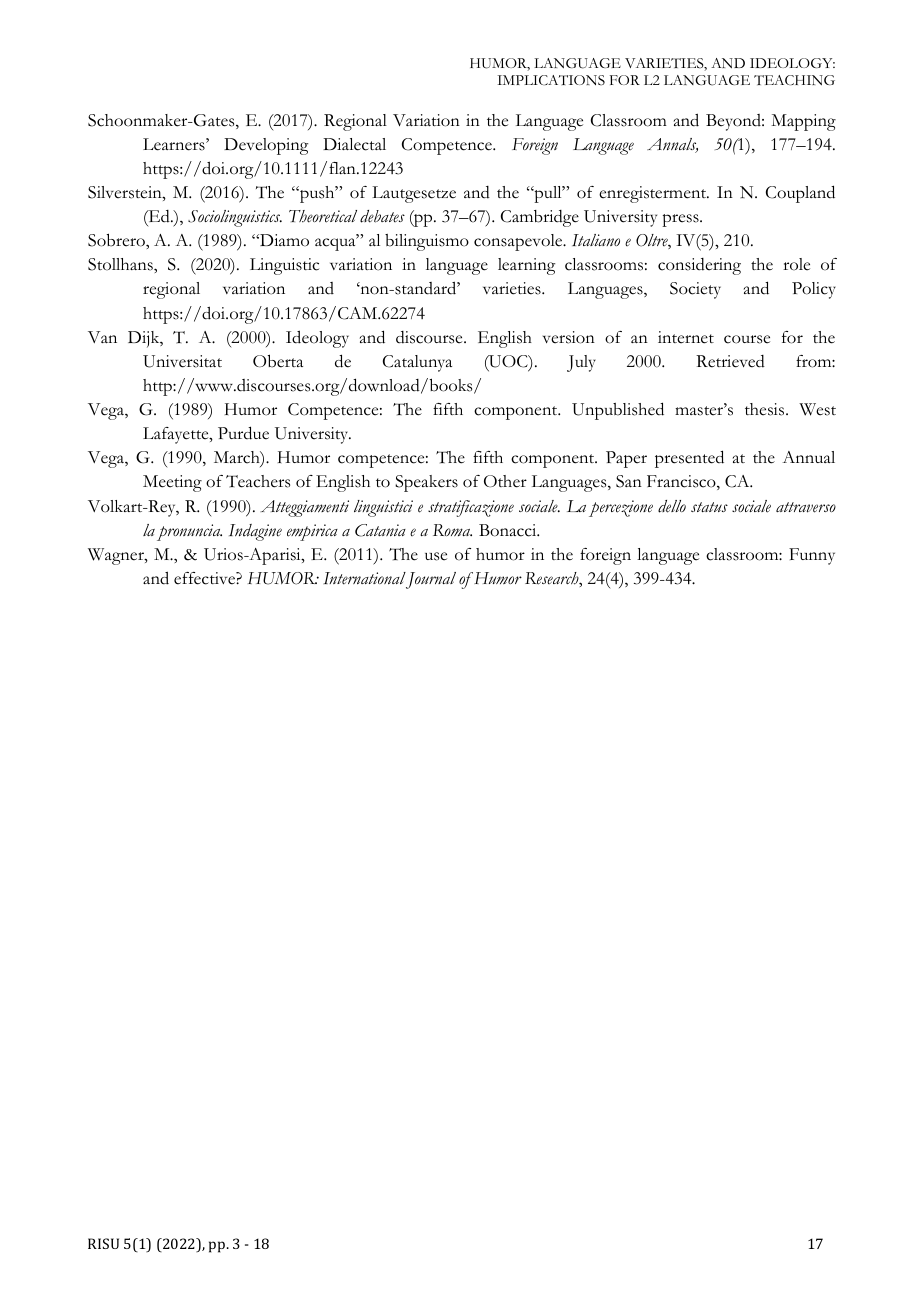 This screenshot has width=924, height=1308. What do you see at coordinates (618, 411) in the screenshot?
I see `Unpublished` at bounding box center [618, 411].
